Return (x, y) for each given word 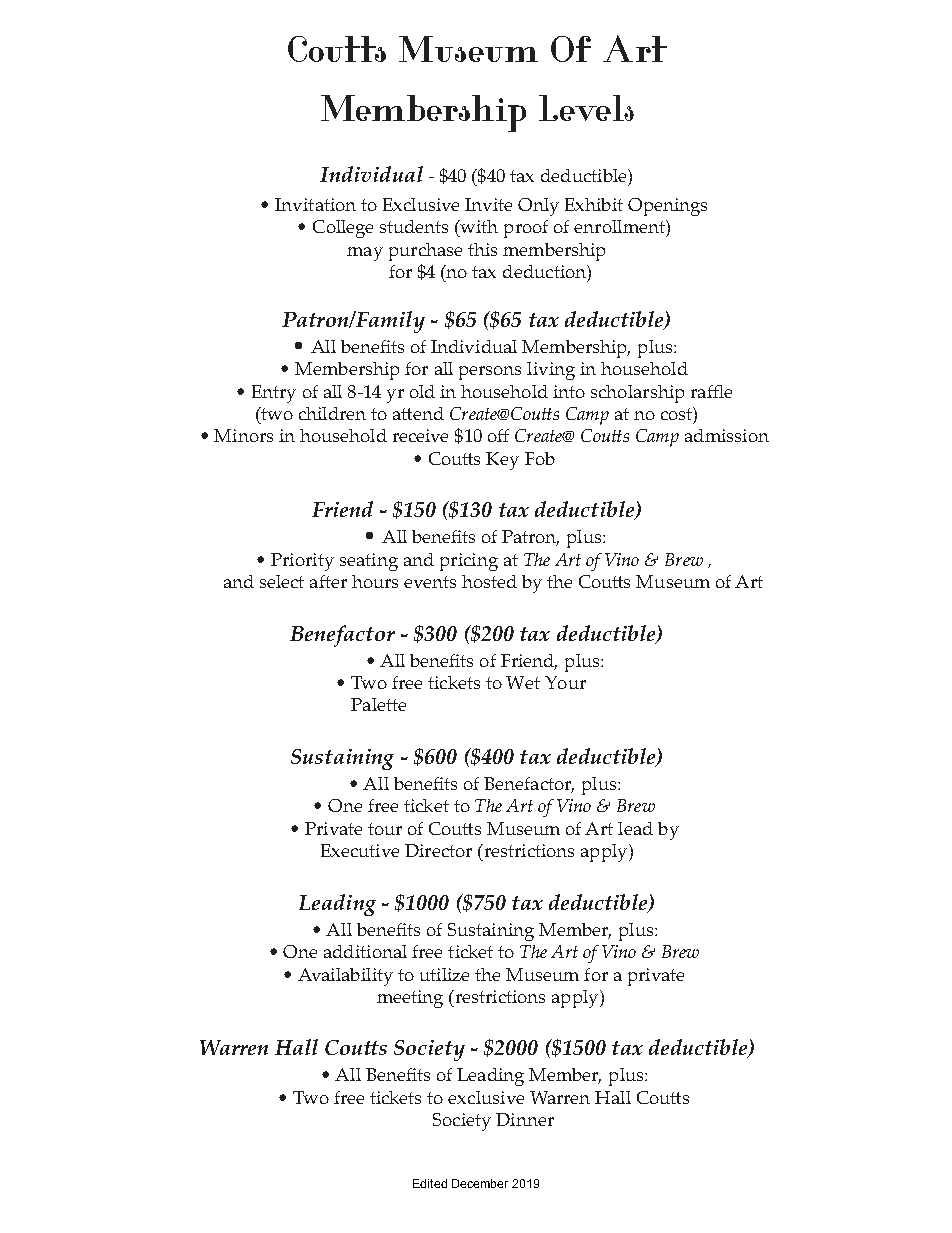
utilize (444, 974)
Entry (274, 394)
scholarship (637, 394)
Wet (523, 682)
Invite (488, 204)
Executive (360, 850)
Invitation (315, 204)
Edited (430, 1183)
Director (438, 850)
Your (565, 682)
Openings (667, 207)
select (282, 581)
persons (490, 373)
